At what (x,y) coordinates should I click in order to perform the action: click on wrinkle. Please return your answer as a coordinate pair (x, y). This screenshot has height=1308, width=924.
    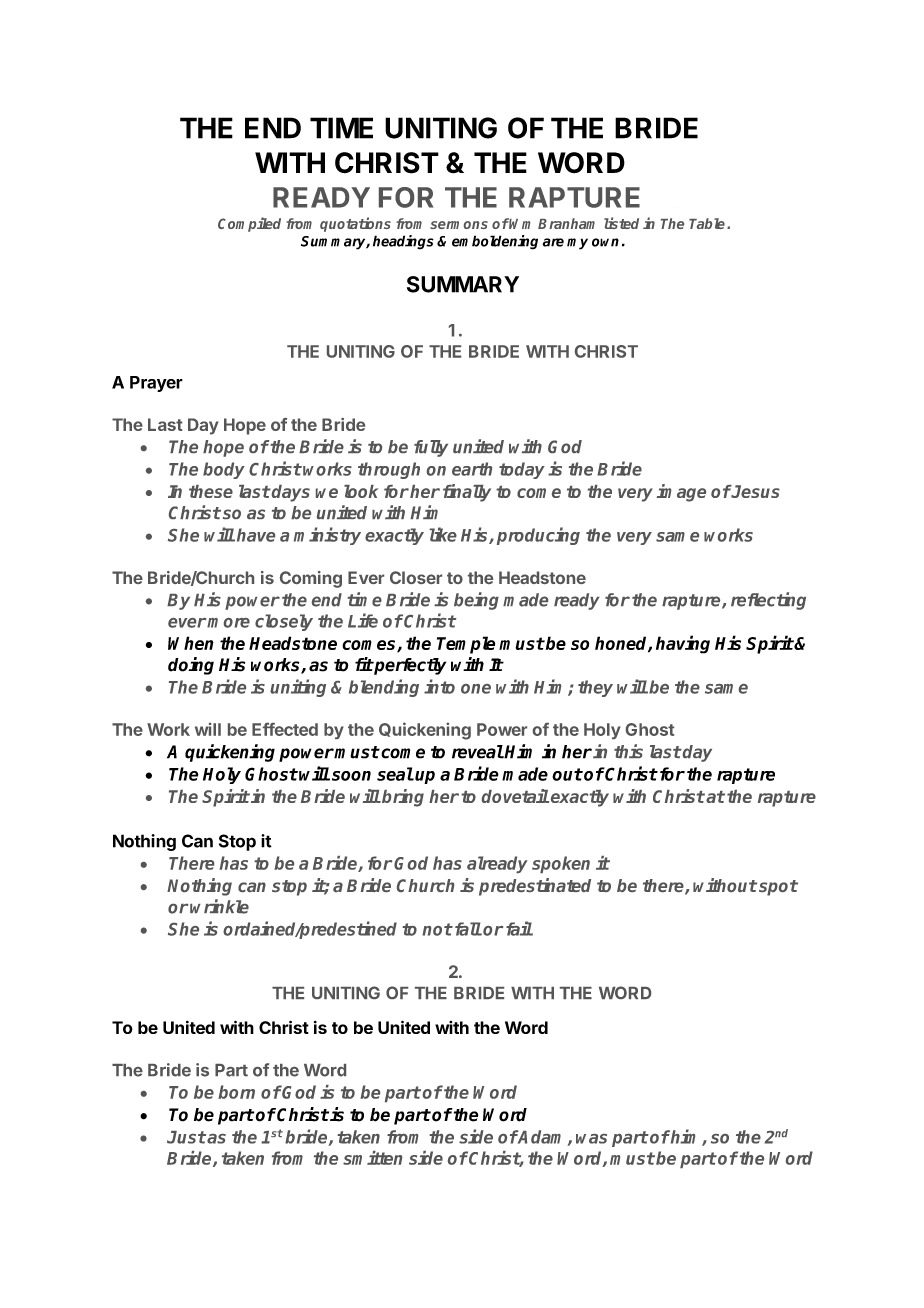
    Looking at the image, I should click on (219, 906).
